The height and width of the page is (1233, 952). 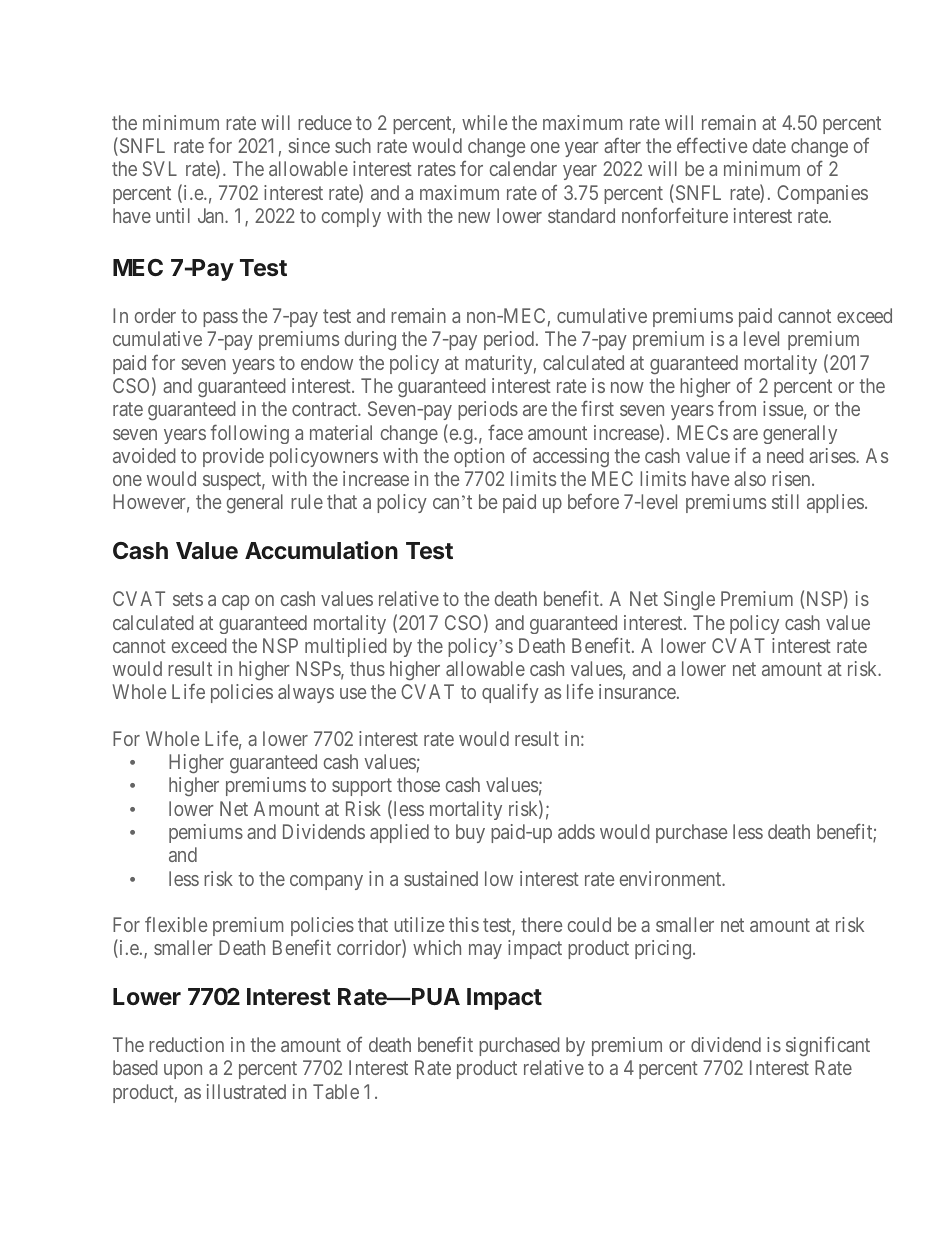 I want to click on adds, so click(x=576, y=831).
